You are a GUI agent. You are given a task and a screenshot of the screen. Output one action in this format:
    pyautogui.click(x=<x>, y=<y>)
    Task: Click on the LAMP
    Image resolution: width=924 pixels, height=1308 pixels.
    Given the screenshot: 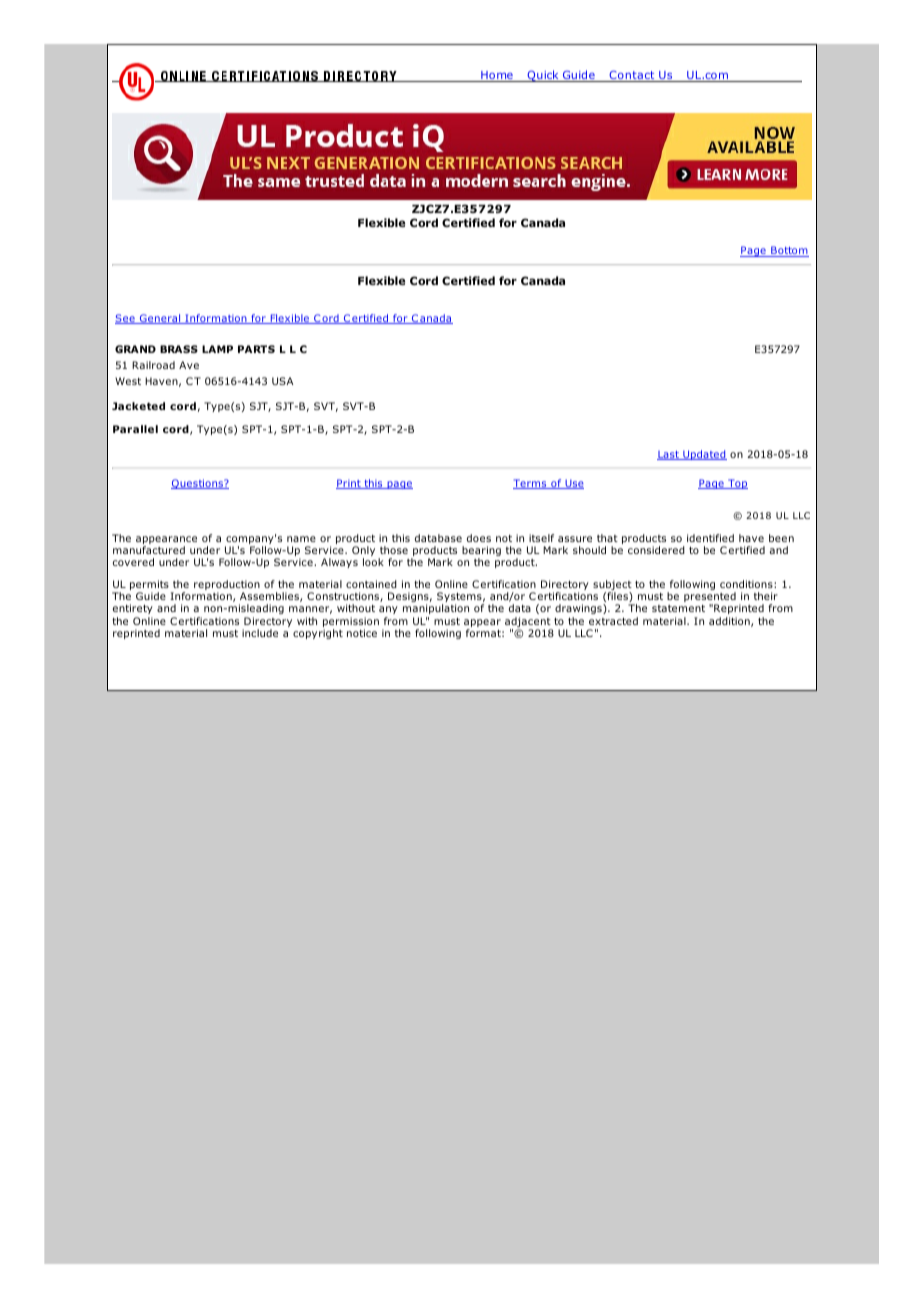 What is the action you would take?
    pyautogui.click(x=217, y=349)
